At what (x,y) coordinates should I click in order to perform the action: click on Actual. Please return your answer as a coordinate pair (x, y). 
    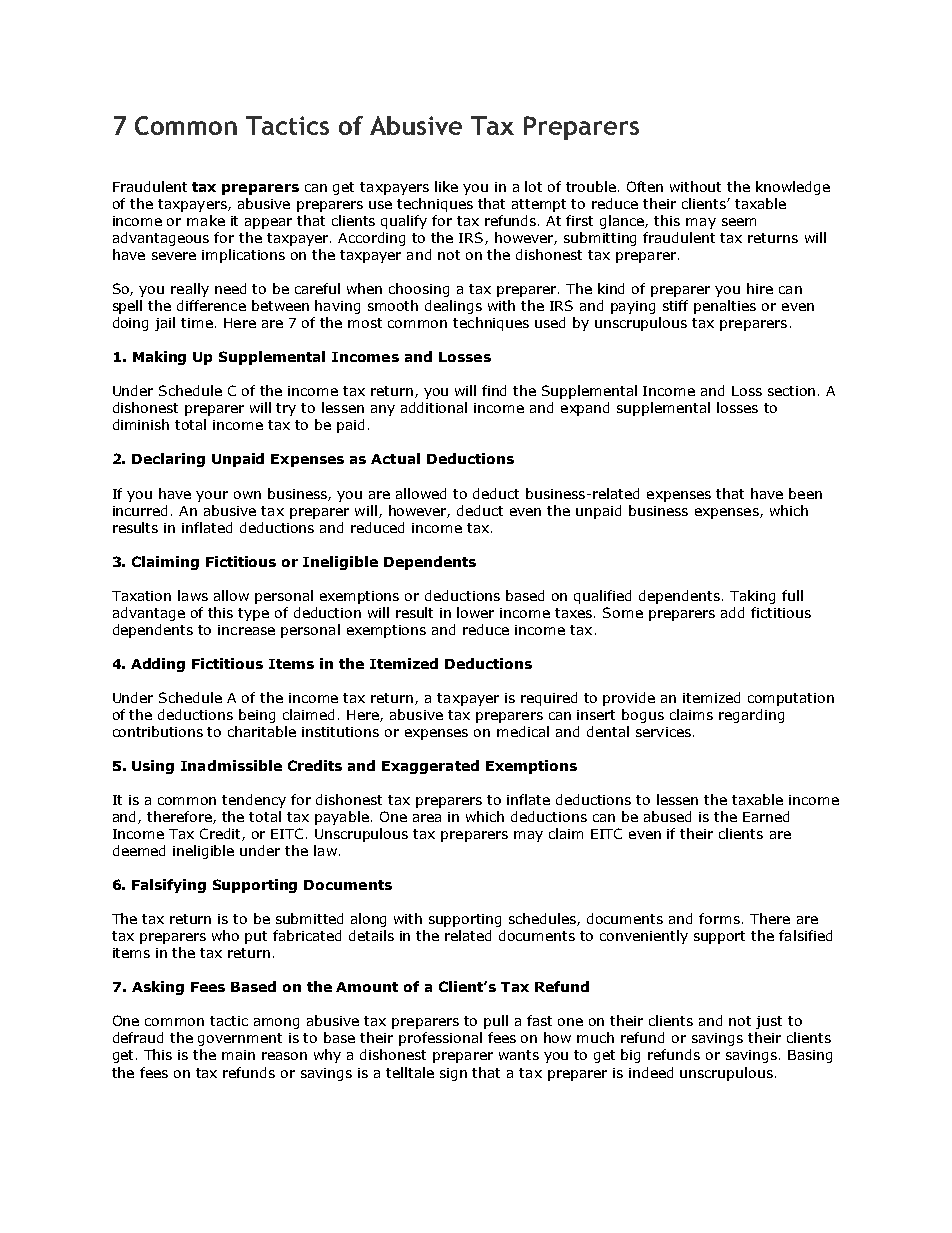
    Looking at the image, I should click on (395, 458).
